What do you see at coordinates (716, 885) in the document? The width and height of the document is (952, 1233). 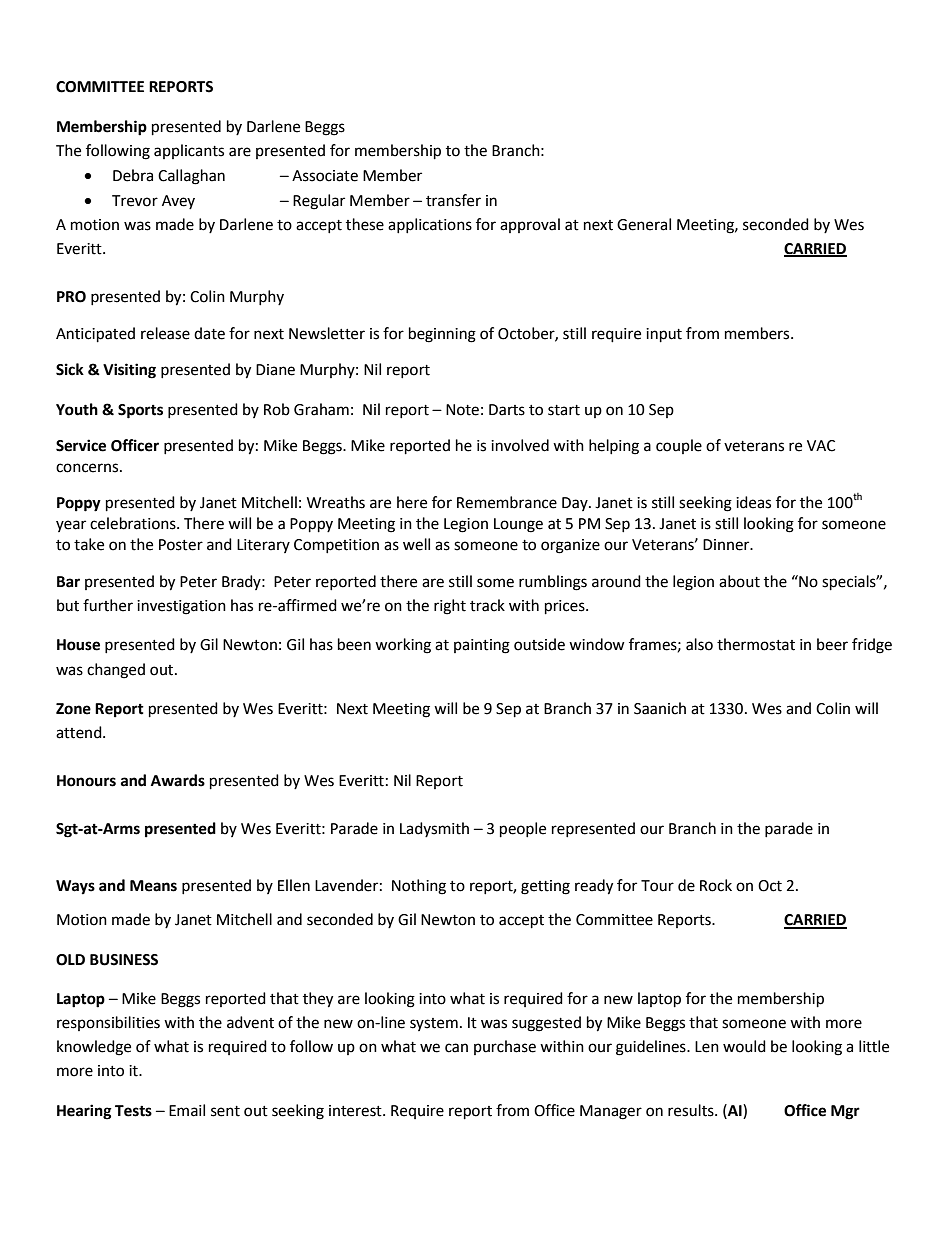 I see `Rock` at bounding box center [716, 885].
